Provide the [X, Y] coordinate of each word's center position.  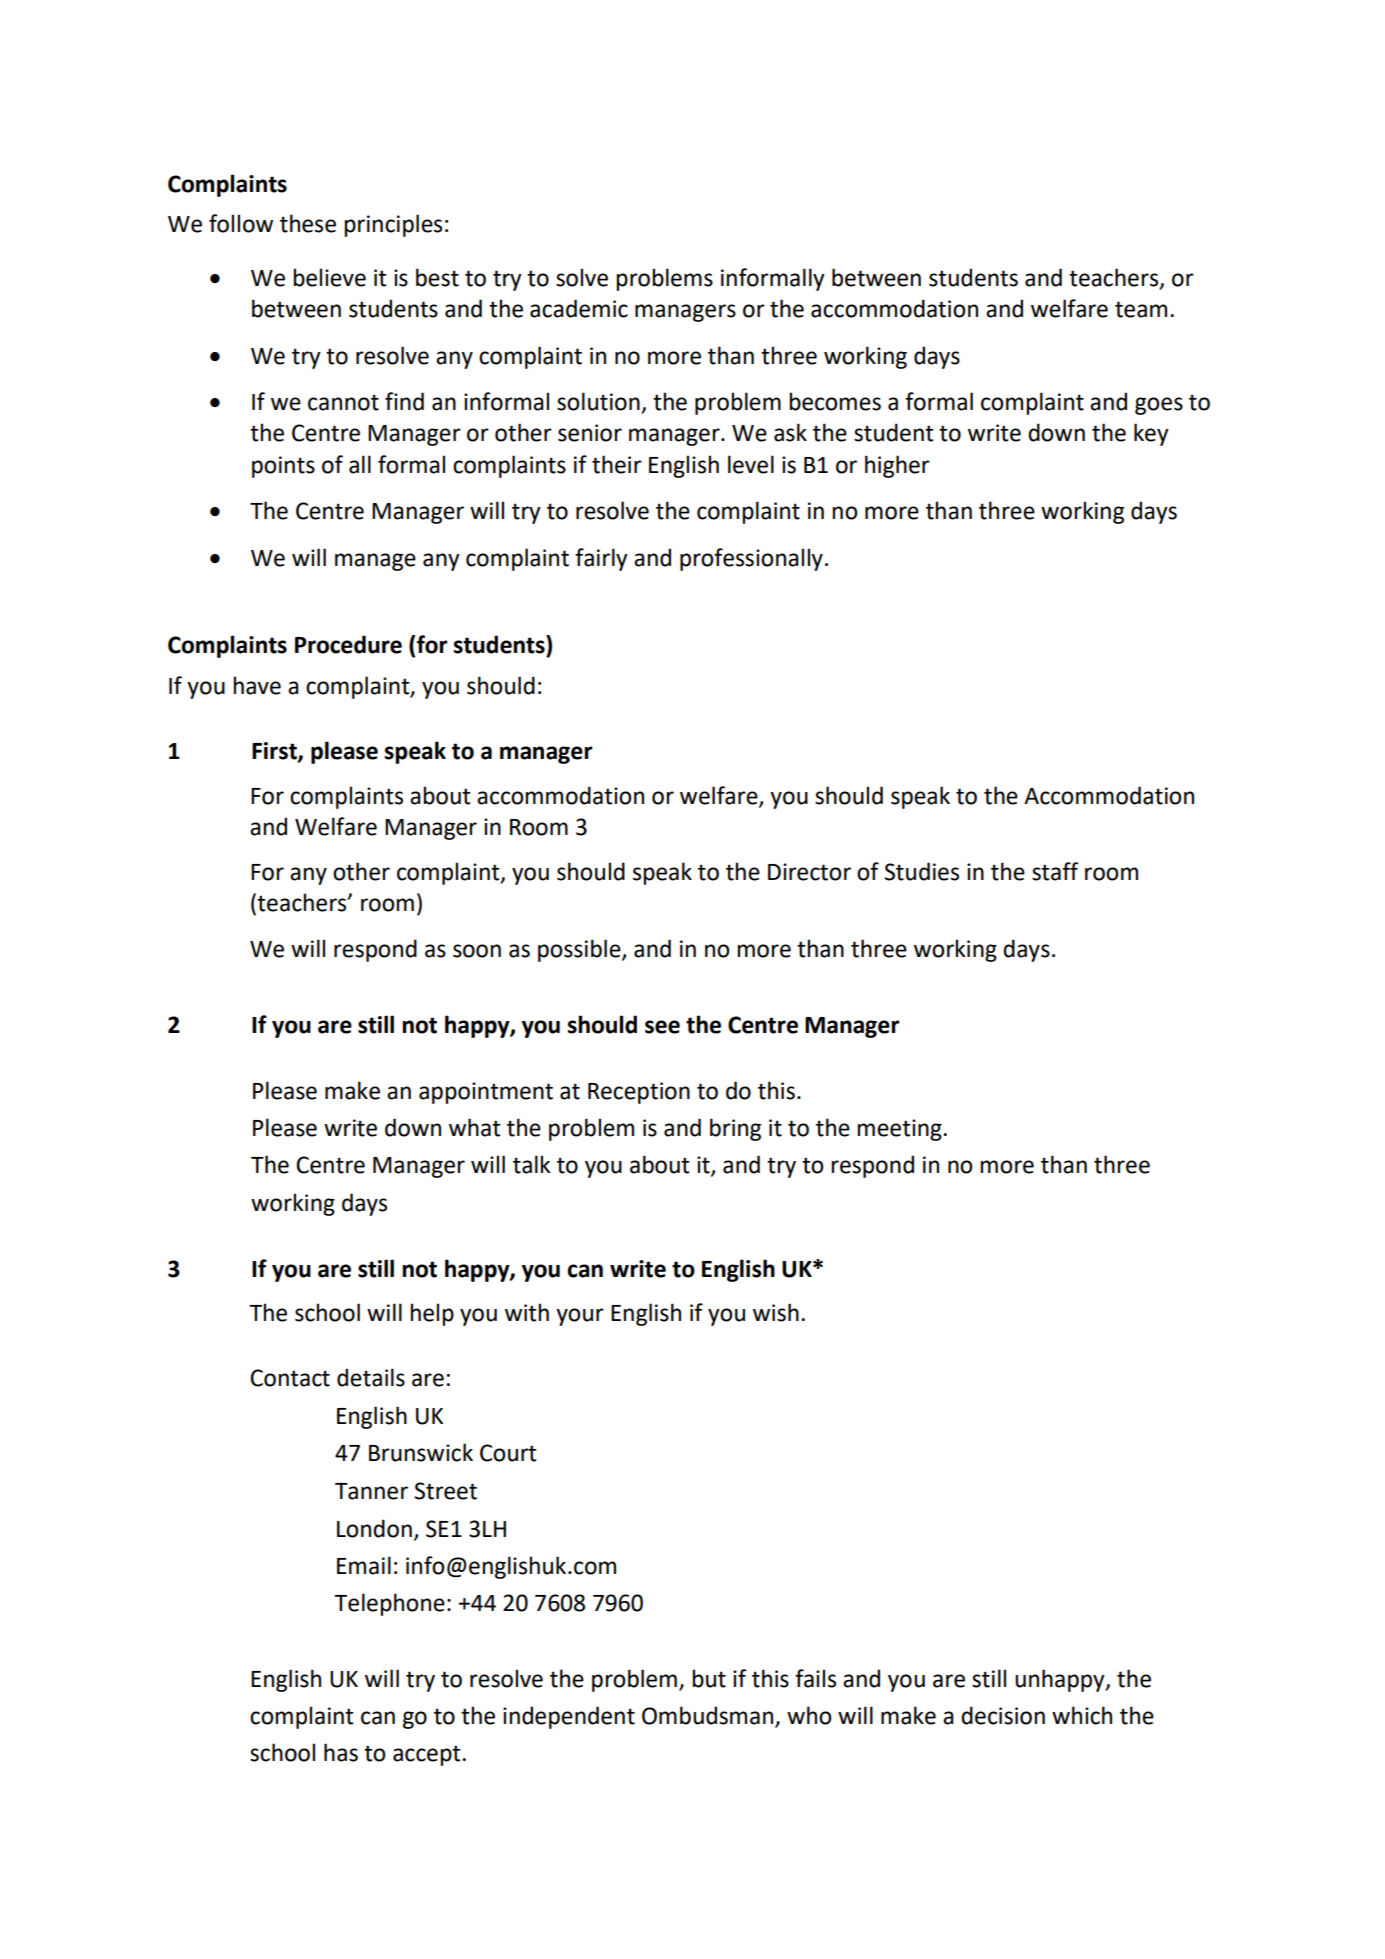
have [257, 685]
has [341, 1752]
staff [1055, 871]
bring [735, 1129]
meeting [900, 1130]
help [432, 1314]
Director [809, 872]
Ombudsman [709, 1716]
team [1141, 309]
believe [329, 277]
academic [579, 308]
